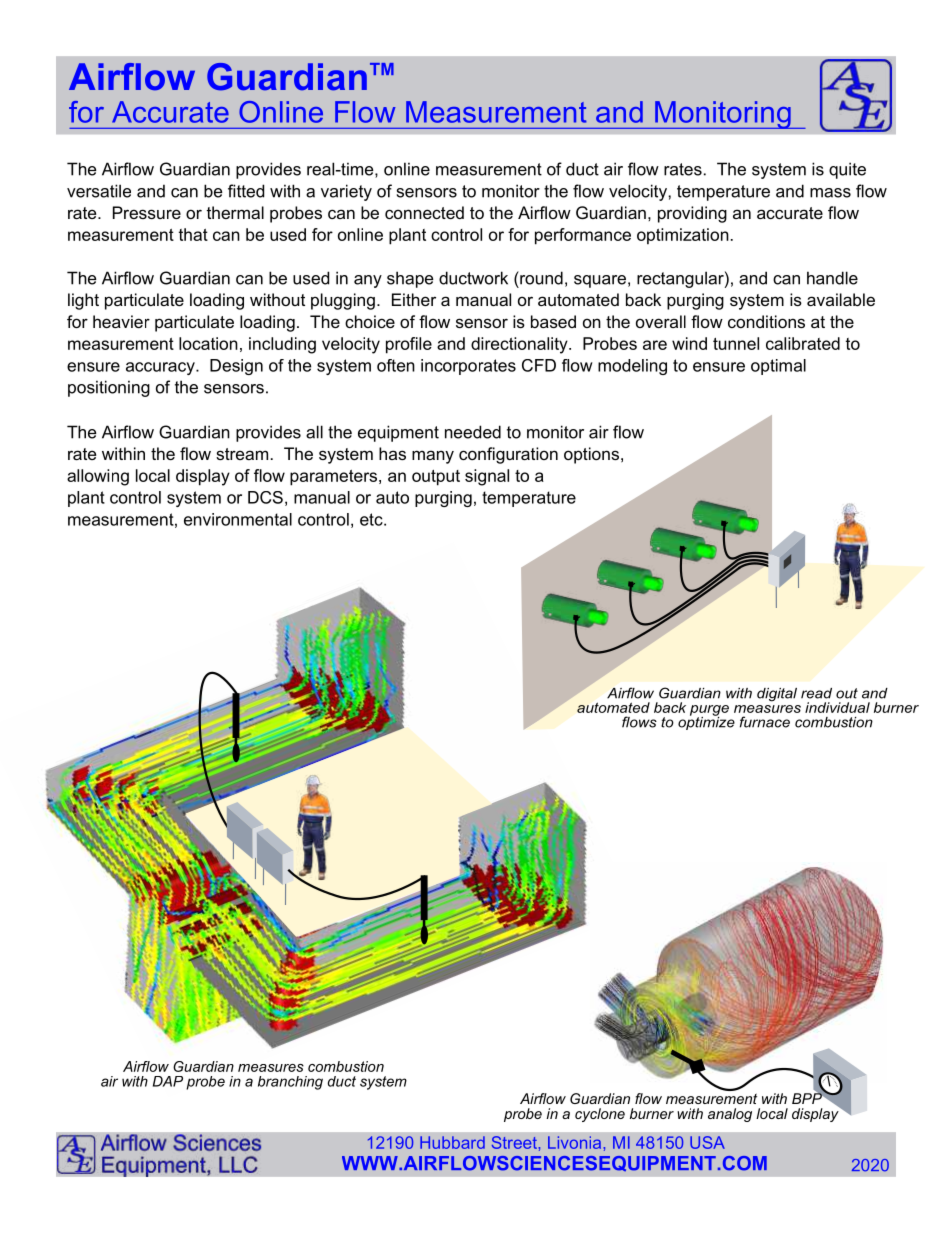 Image resolution: width=952 pixels, height=1233 pixels. What do you see at coordinates (452, 1142) in the screenshot?
I see `Hubbard` at bounding box center [452, 1142].
